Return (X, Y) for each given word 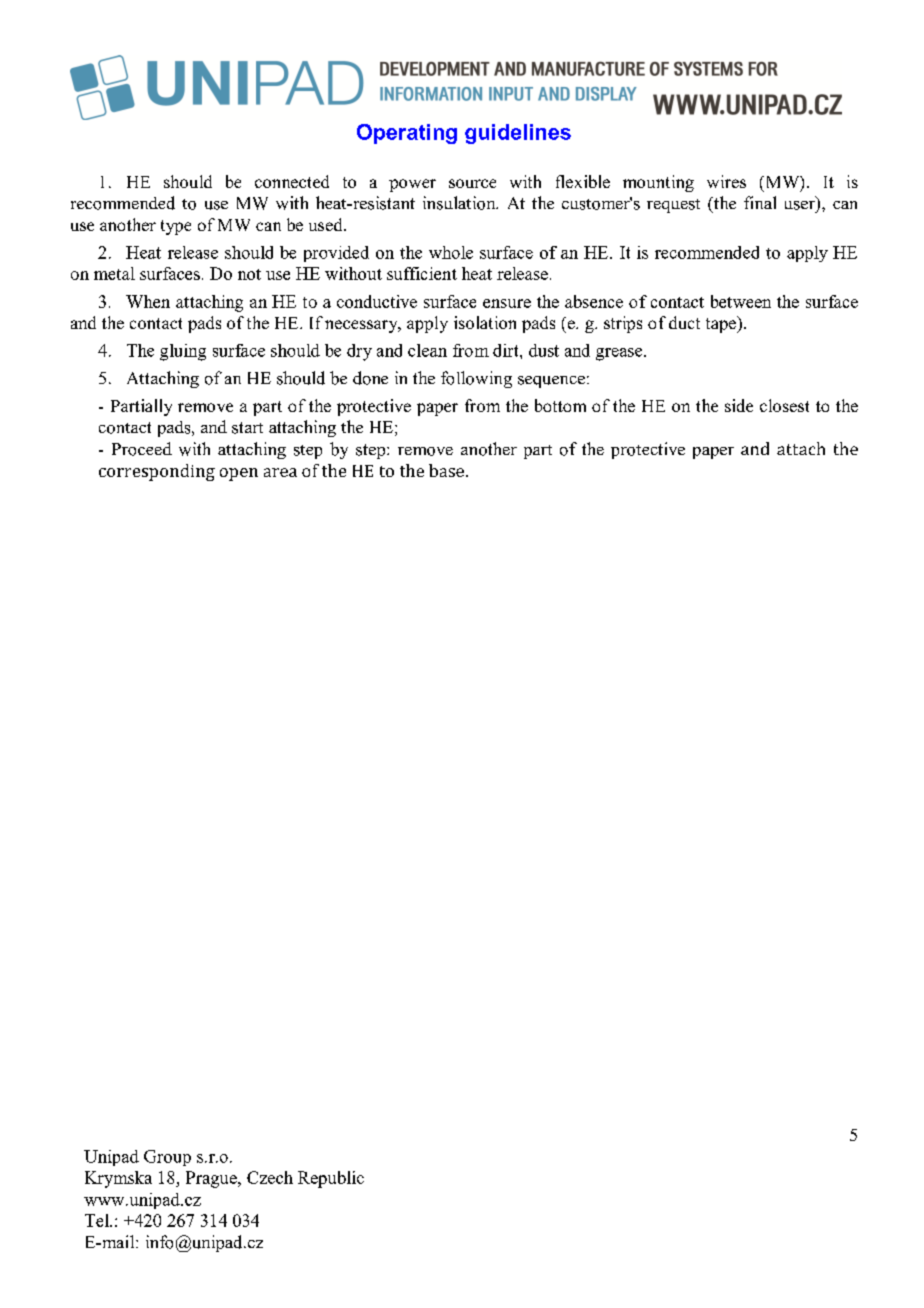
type (176, 227)
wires (726, 181)
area (280, 472)
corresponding (157, 472)
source (472, 183)
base (446, 470)
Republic (331, 1179)
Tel (98, 1220)
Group (167, 1158)
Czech (270, 1177)
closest (784, 405)
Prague (212, 1179)
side (739, 405)
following (476, 379)
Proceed (142, 449)
